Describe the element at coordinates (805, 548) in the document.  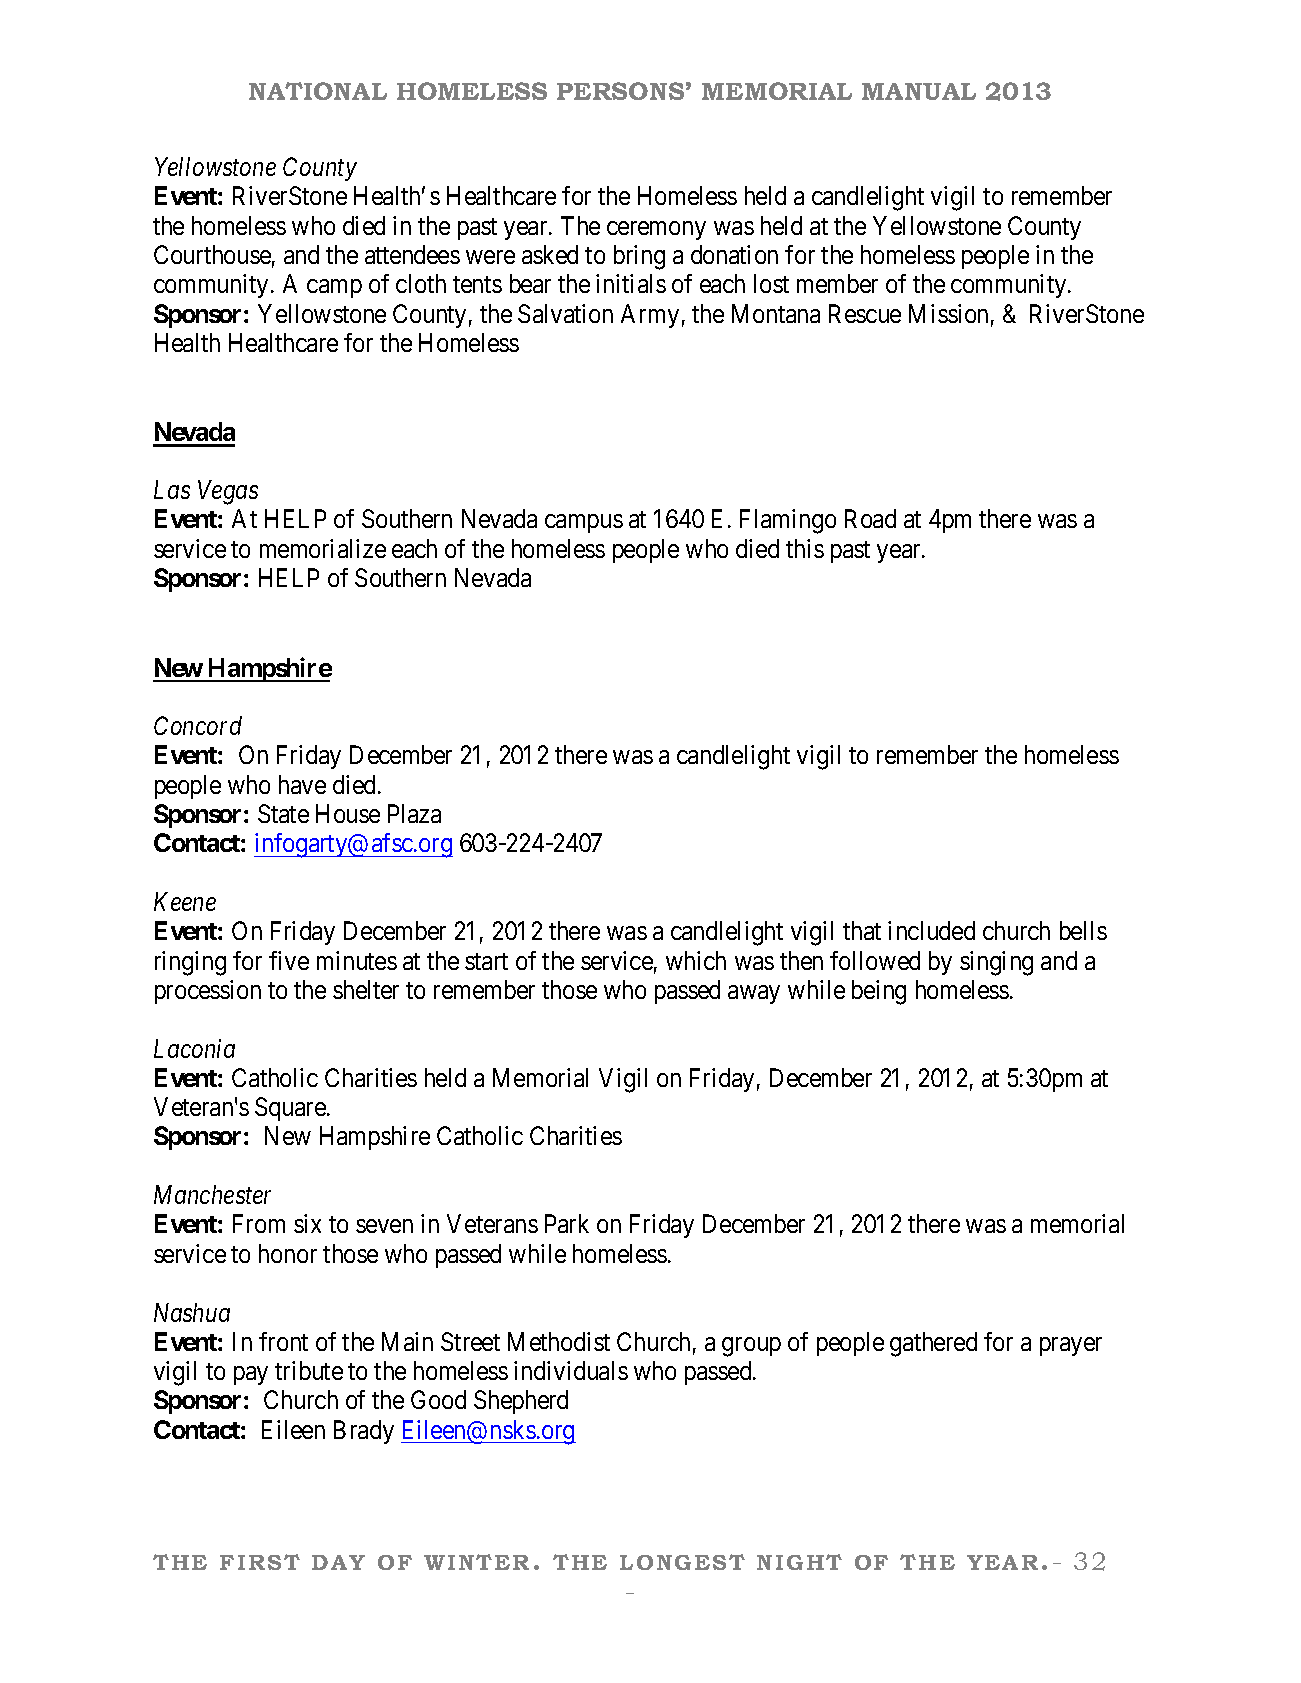
I see `this` at that location.
